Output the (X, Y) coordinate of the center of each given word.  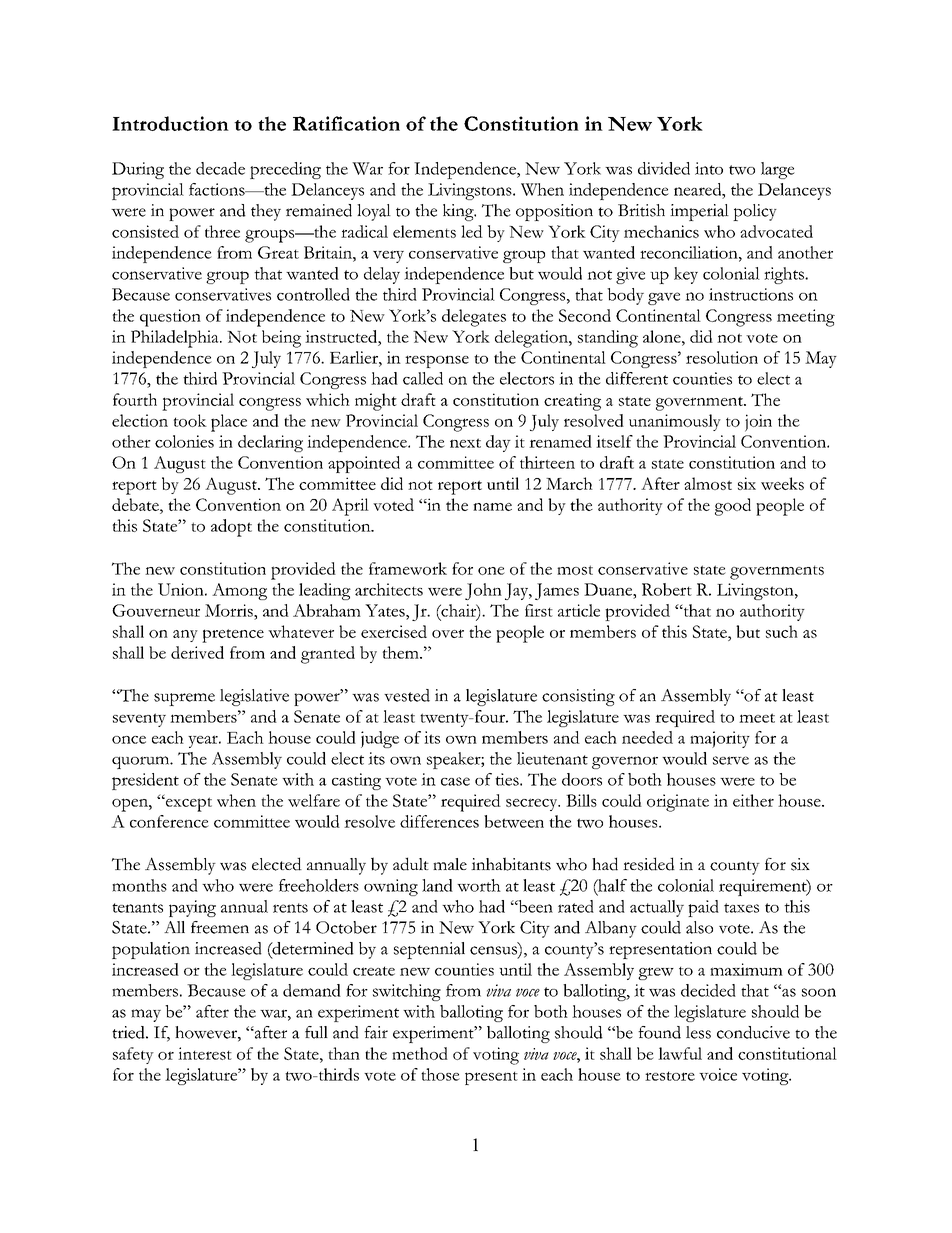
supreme (184, 699)
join (758, 423)
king (459, 212)
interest (205, 1053)
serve (731, 760)
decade (220, 168)
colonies (184, 441)
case (455, 781)
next (465, 443)
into (709, 168)
